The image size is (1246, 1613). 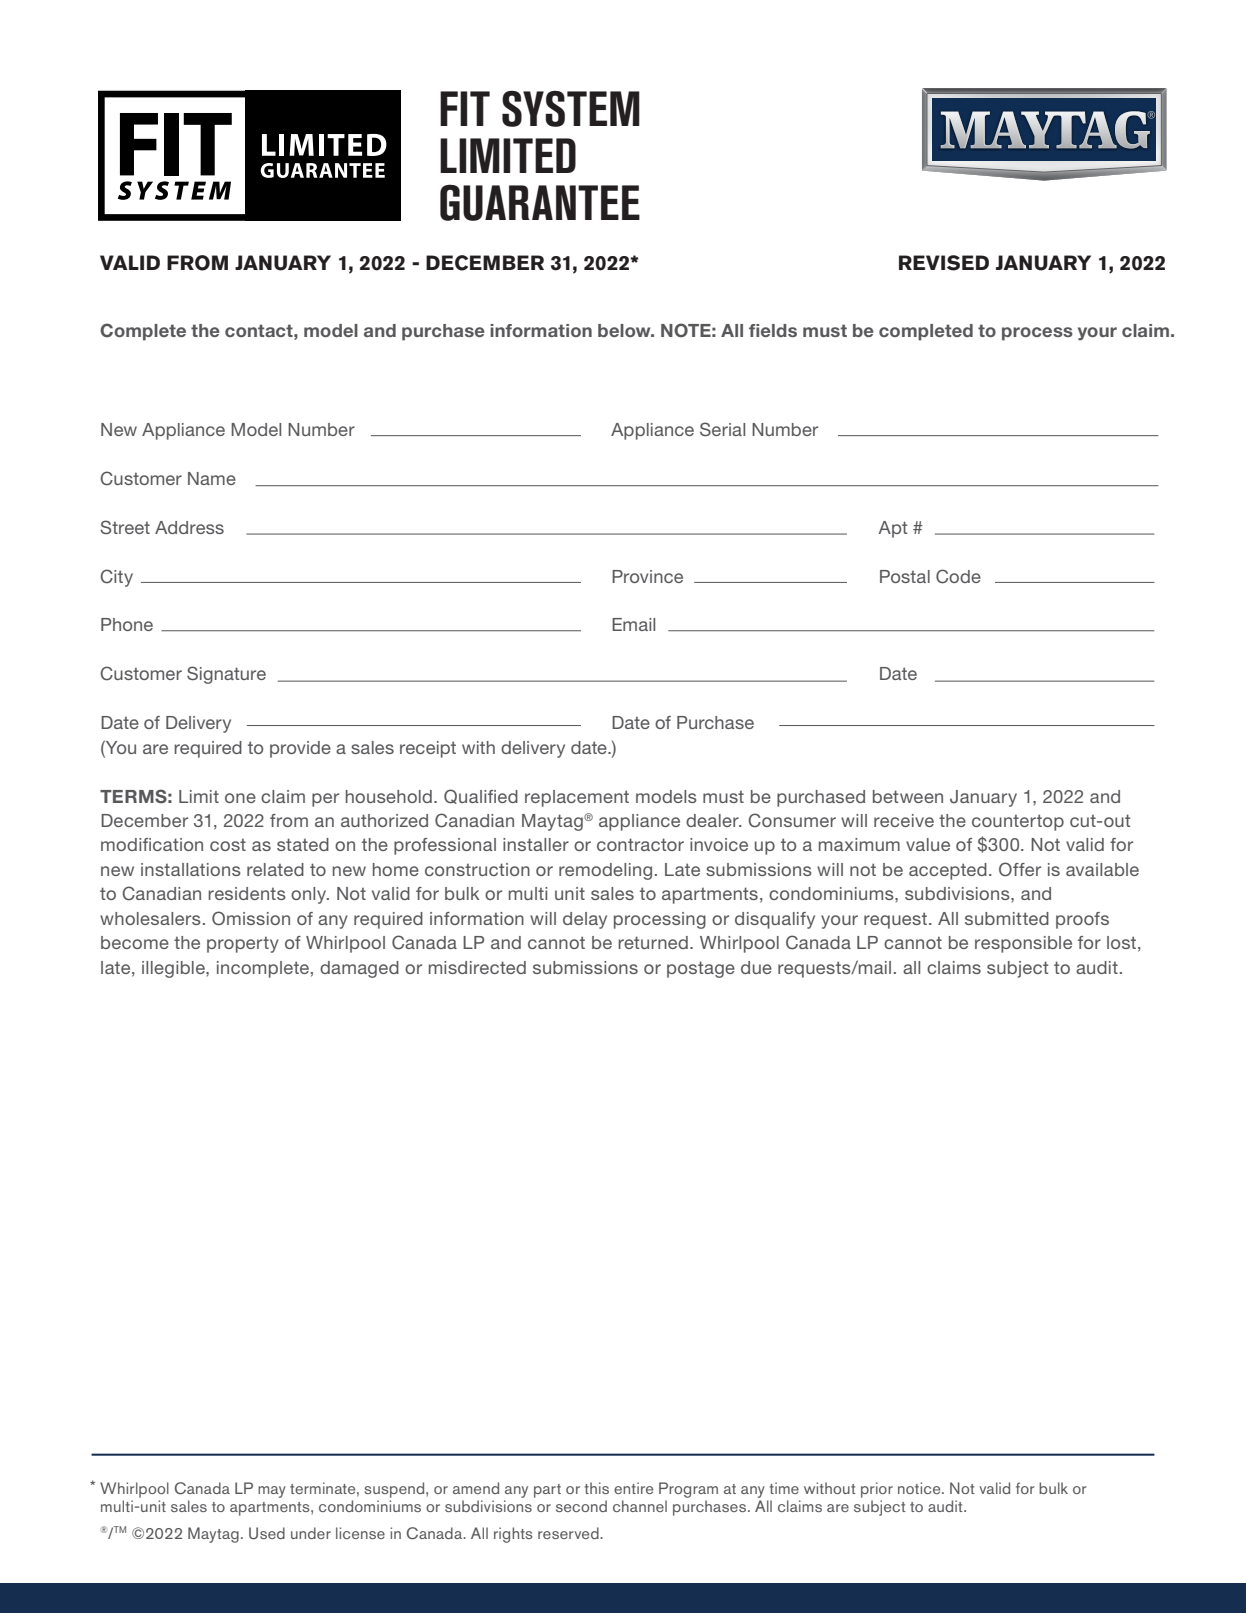 I want to click on postage, so click(x=701, y=969).
